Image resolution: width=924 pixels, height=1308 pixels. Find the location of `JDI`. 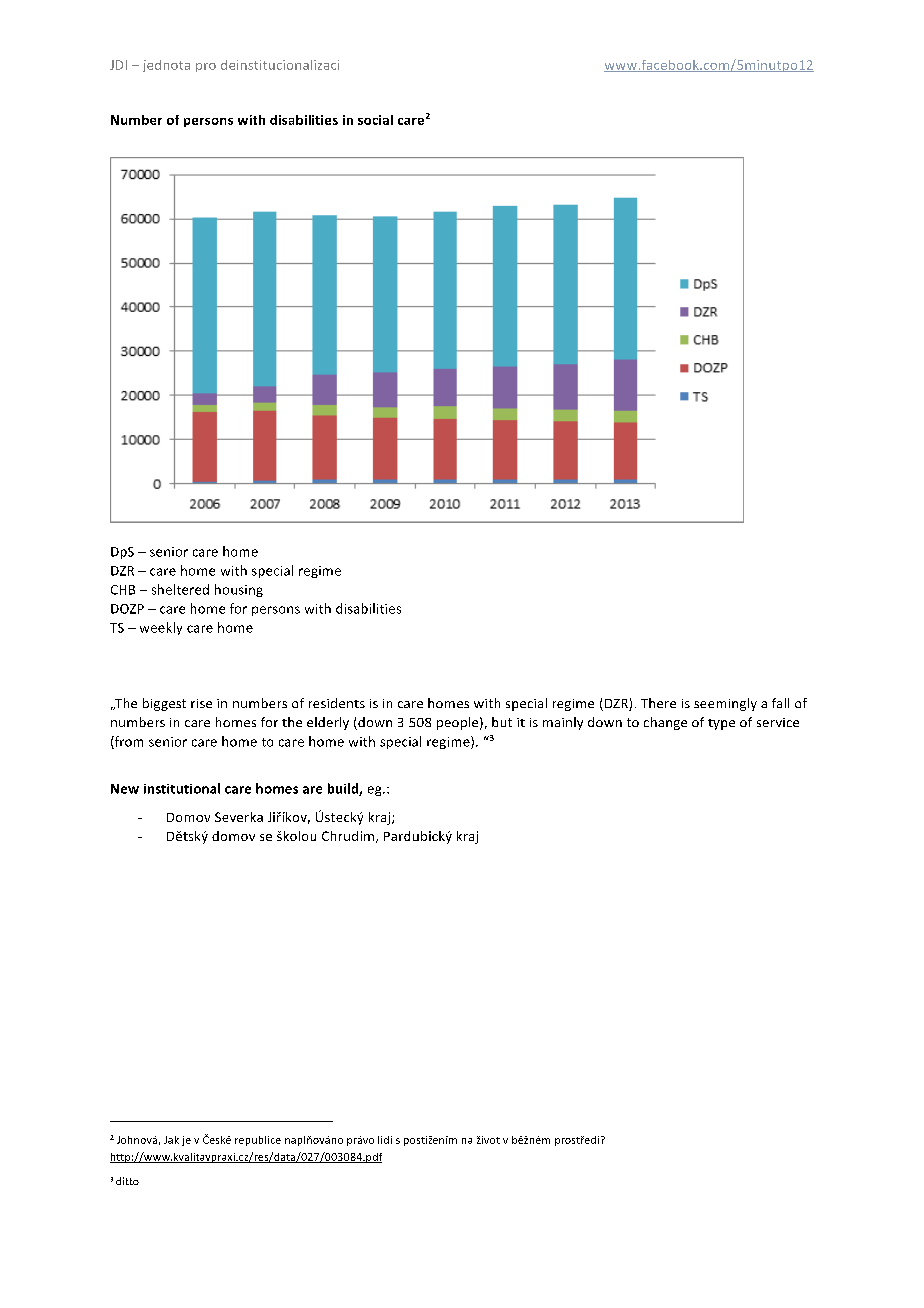

JDI is located at coordinates (118, 65).
